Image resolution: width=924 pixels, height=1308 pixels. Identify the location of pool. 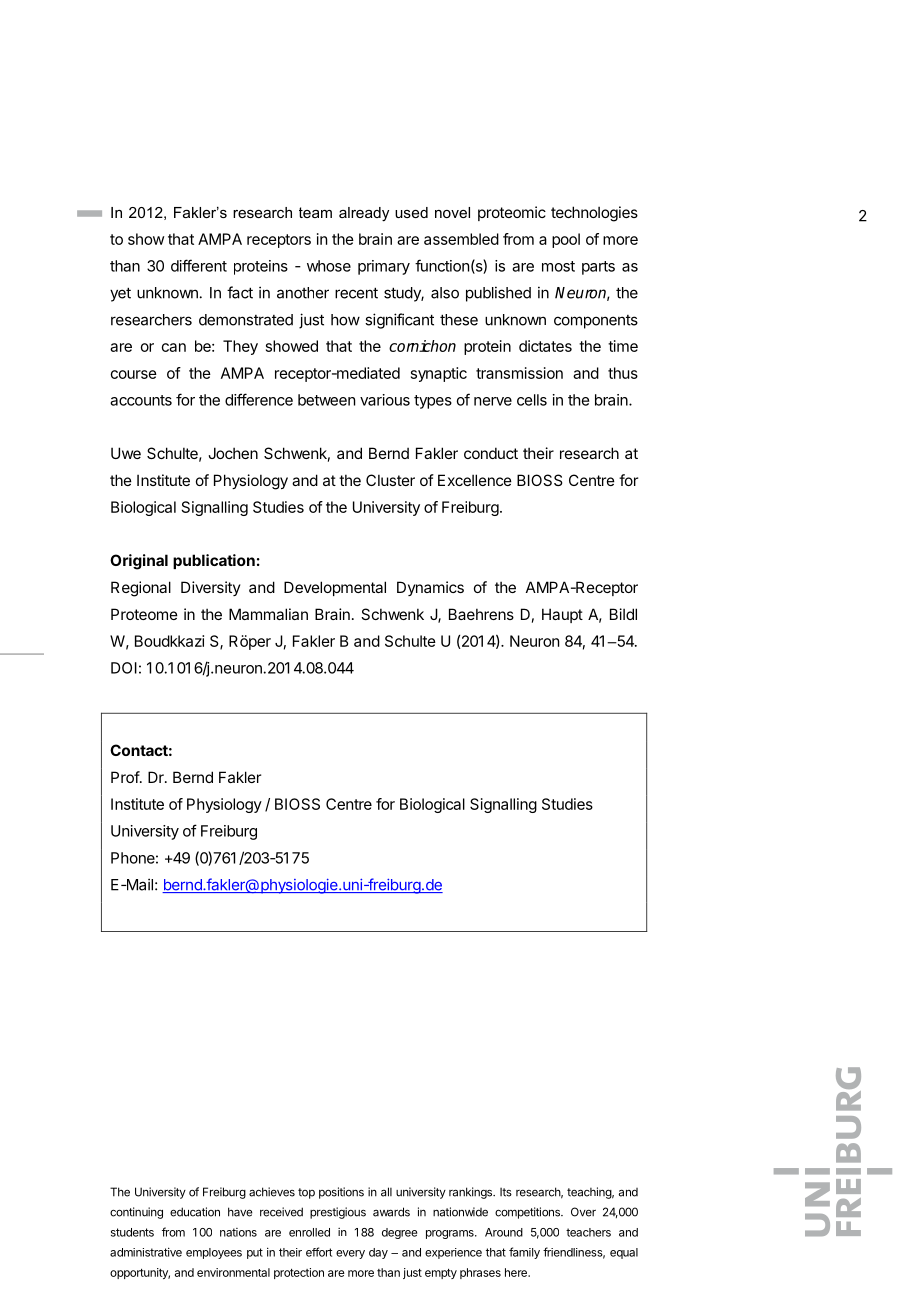
(566, 240).
